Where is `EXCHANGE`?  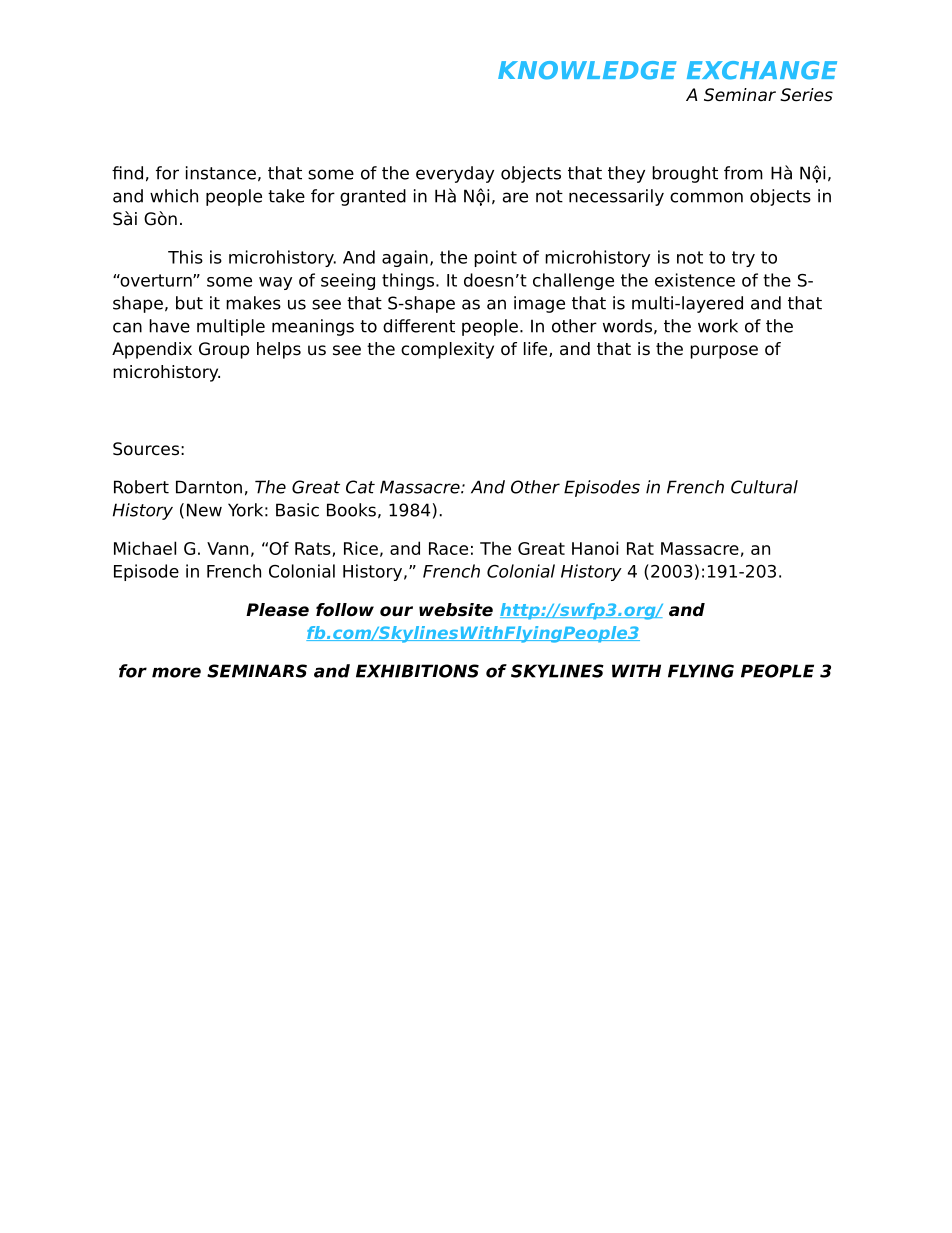
EXCHANGE is located at coordinates (762, 70).
